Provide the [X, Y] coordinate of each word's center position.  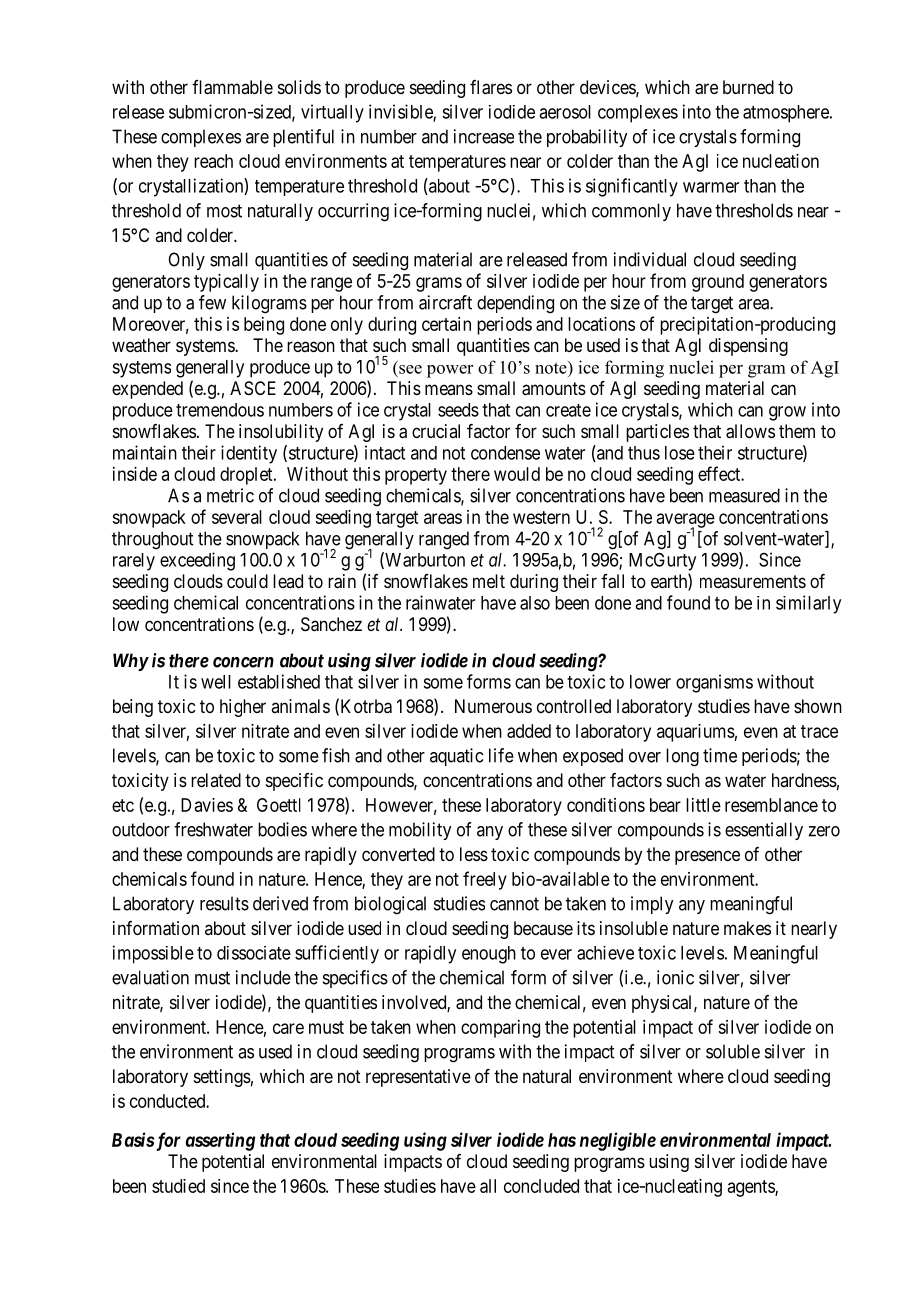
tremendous [220, 410]
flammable [232, 87]
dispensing [748, 347]
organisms [714, 683]
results [224, 903]
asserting [220, 1141]
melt [489, 581]
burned [748, 87]
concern [243, 662]
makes [747, 928]
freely [485, 880]
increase [484, 136]
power [450, 371]
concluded [541, 1186]
